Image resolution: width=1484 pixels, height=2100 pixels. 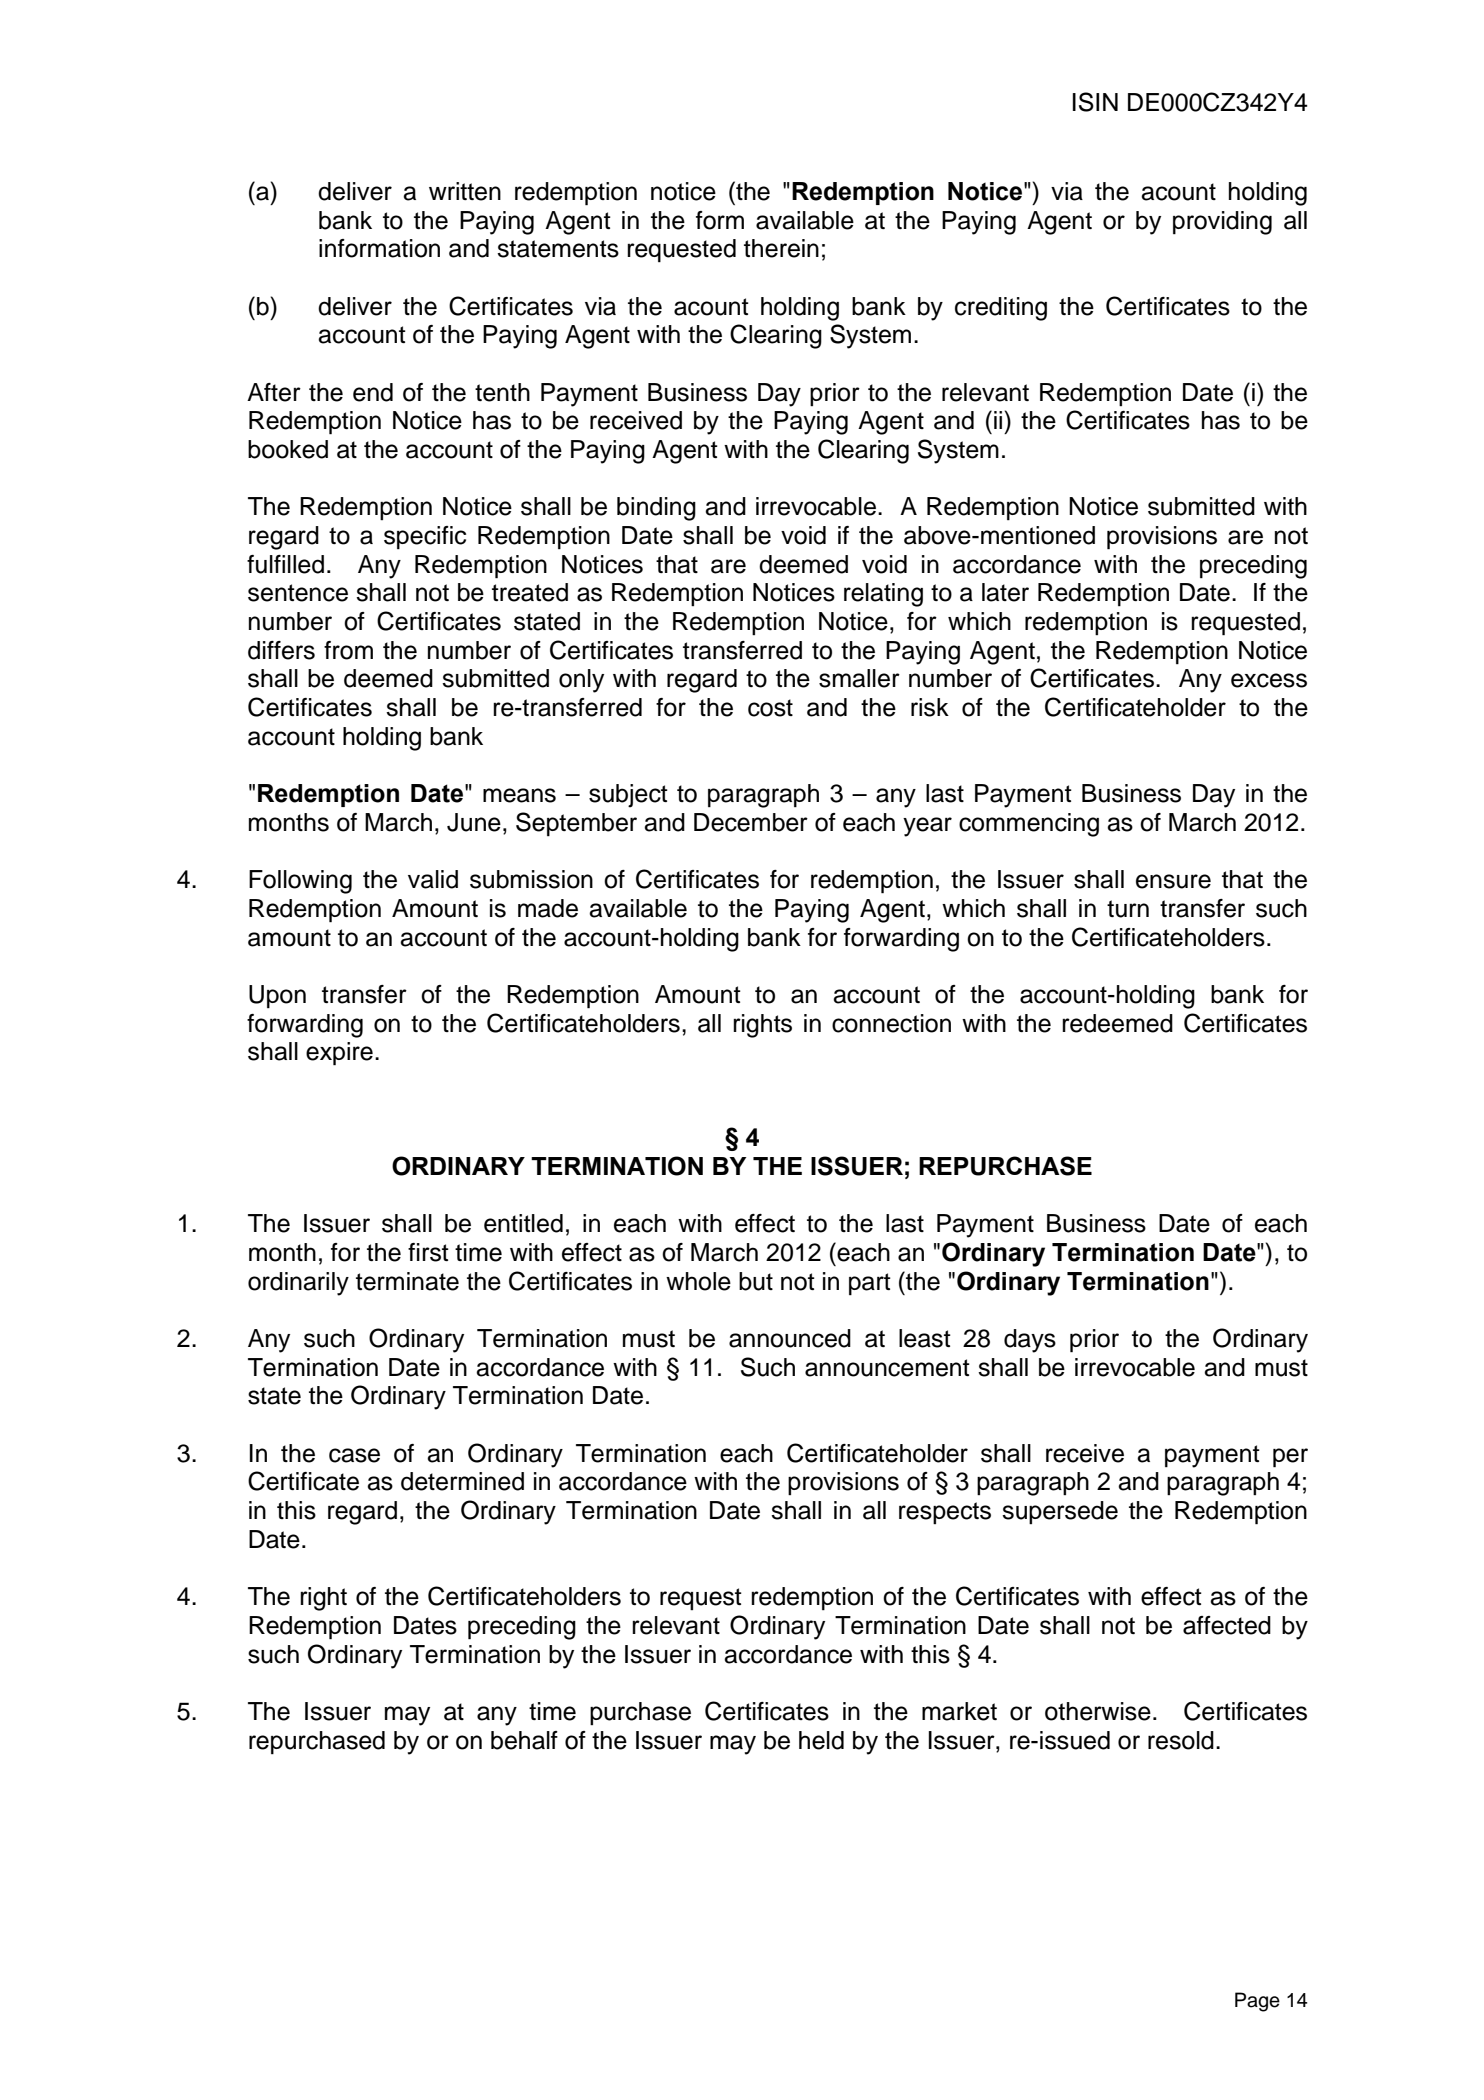 I want to click on ensure, so click(x=1173, y=881).
